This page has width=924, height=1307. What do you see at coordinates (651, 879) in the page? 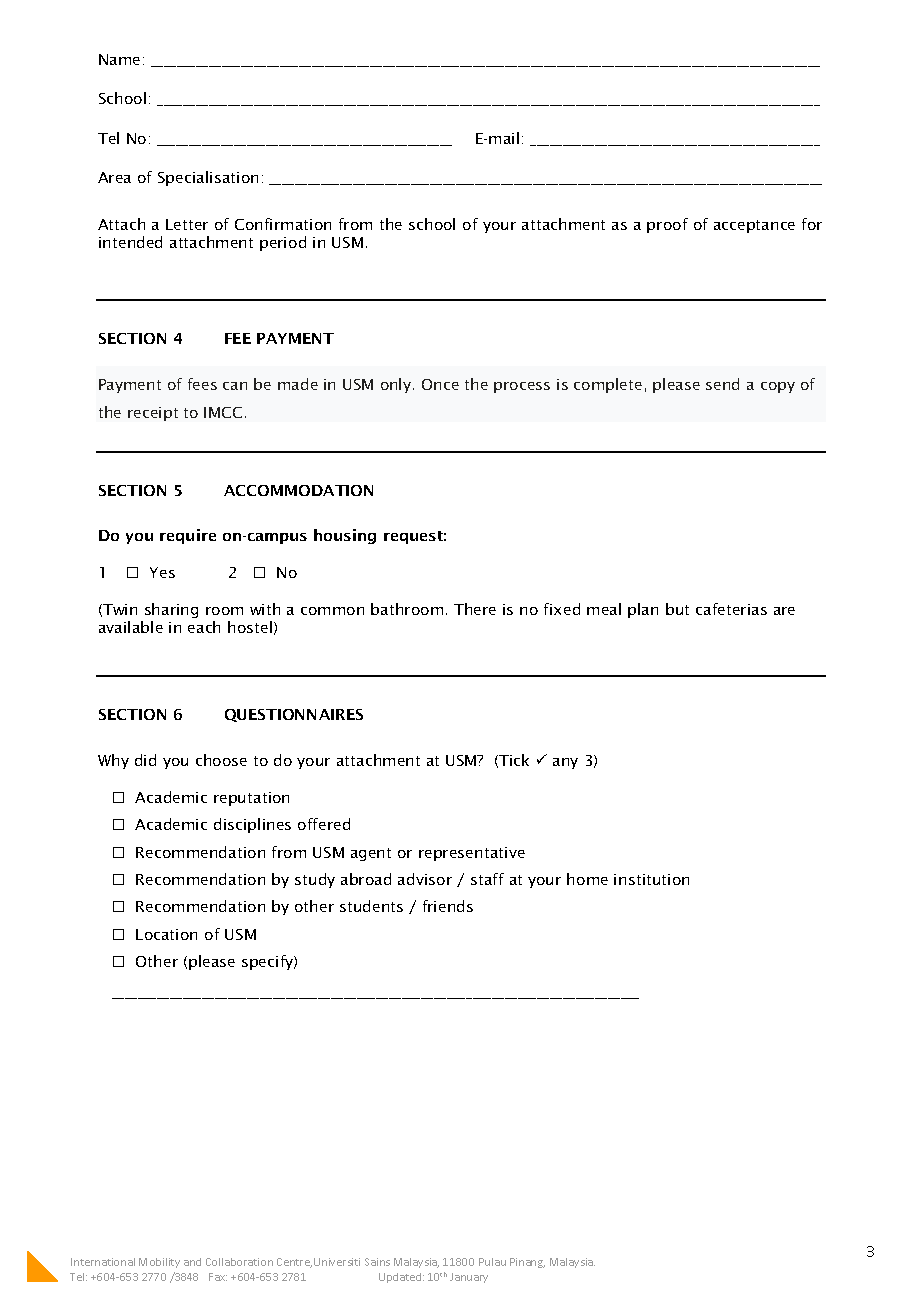
I see `institution` at bounding box center [651, 879].
